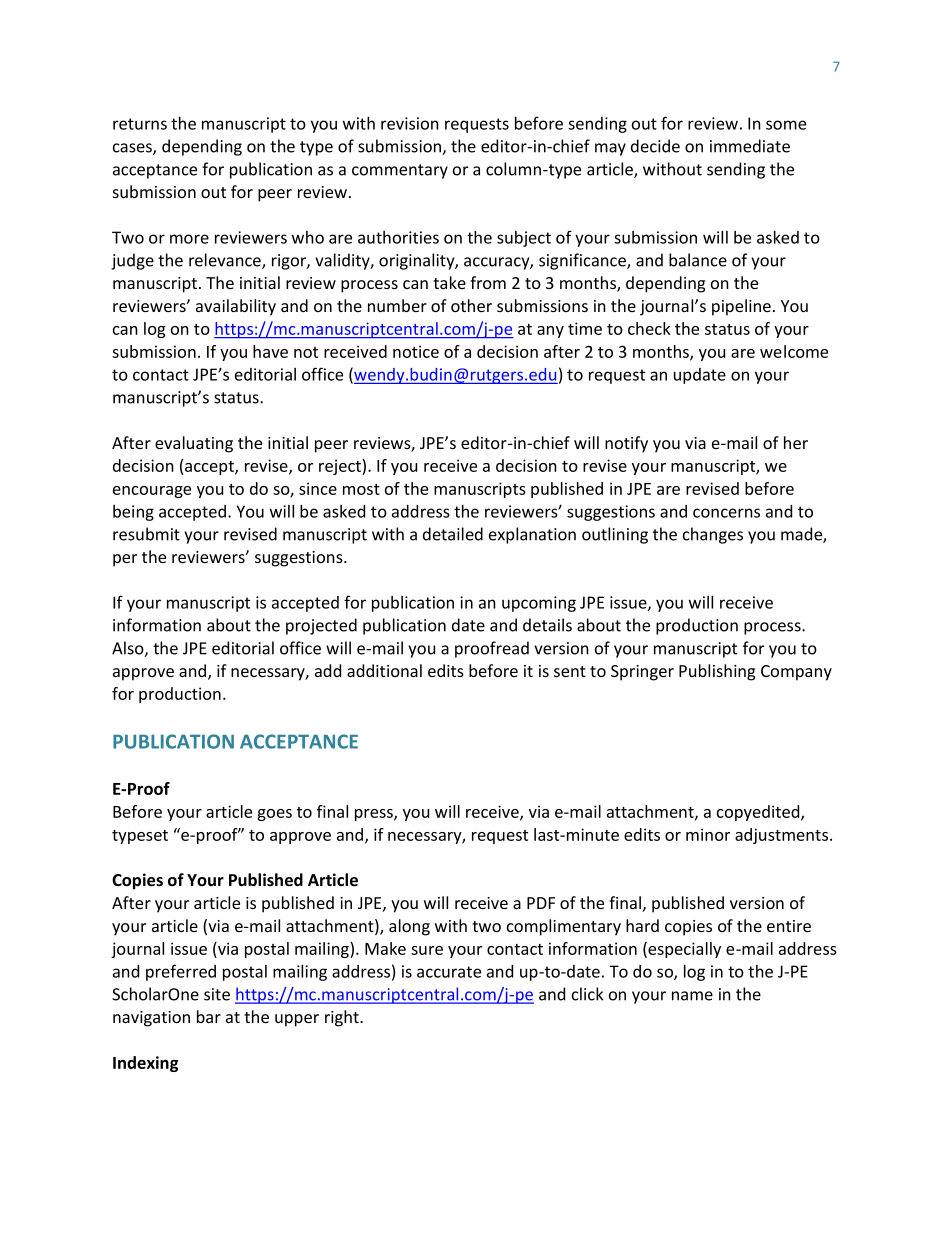 The height and width of the document is (1233, 952). Describe the element at coordinates (708, 834) in the document. I see `minor` at that location.
